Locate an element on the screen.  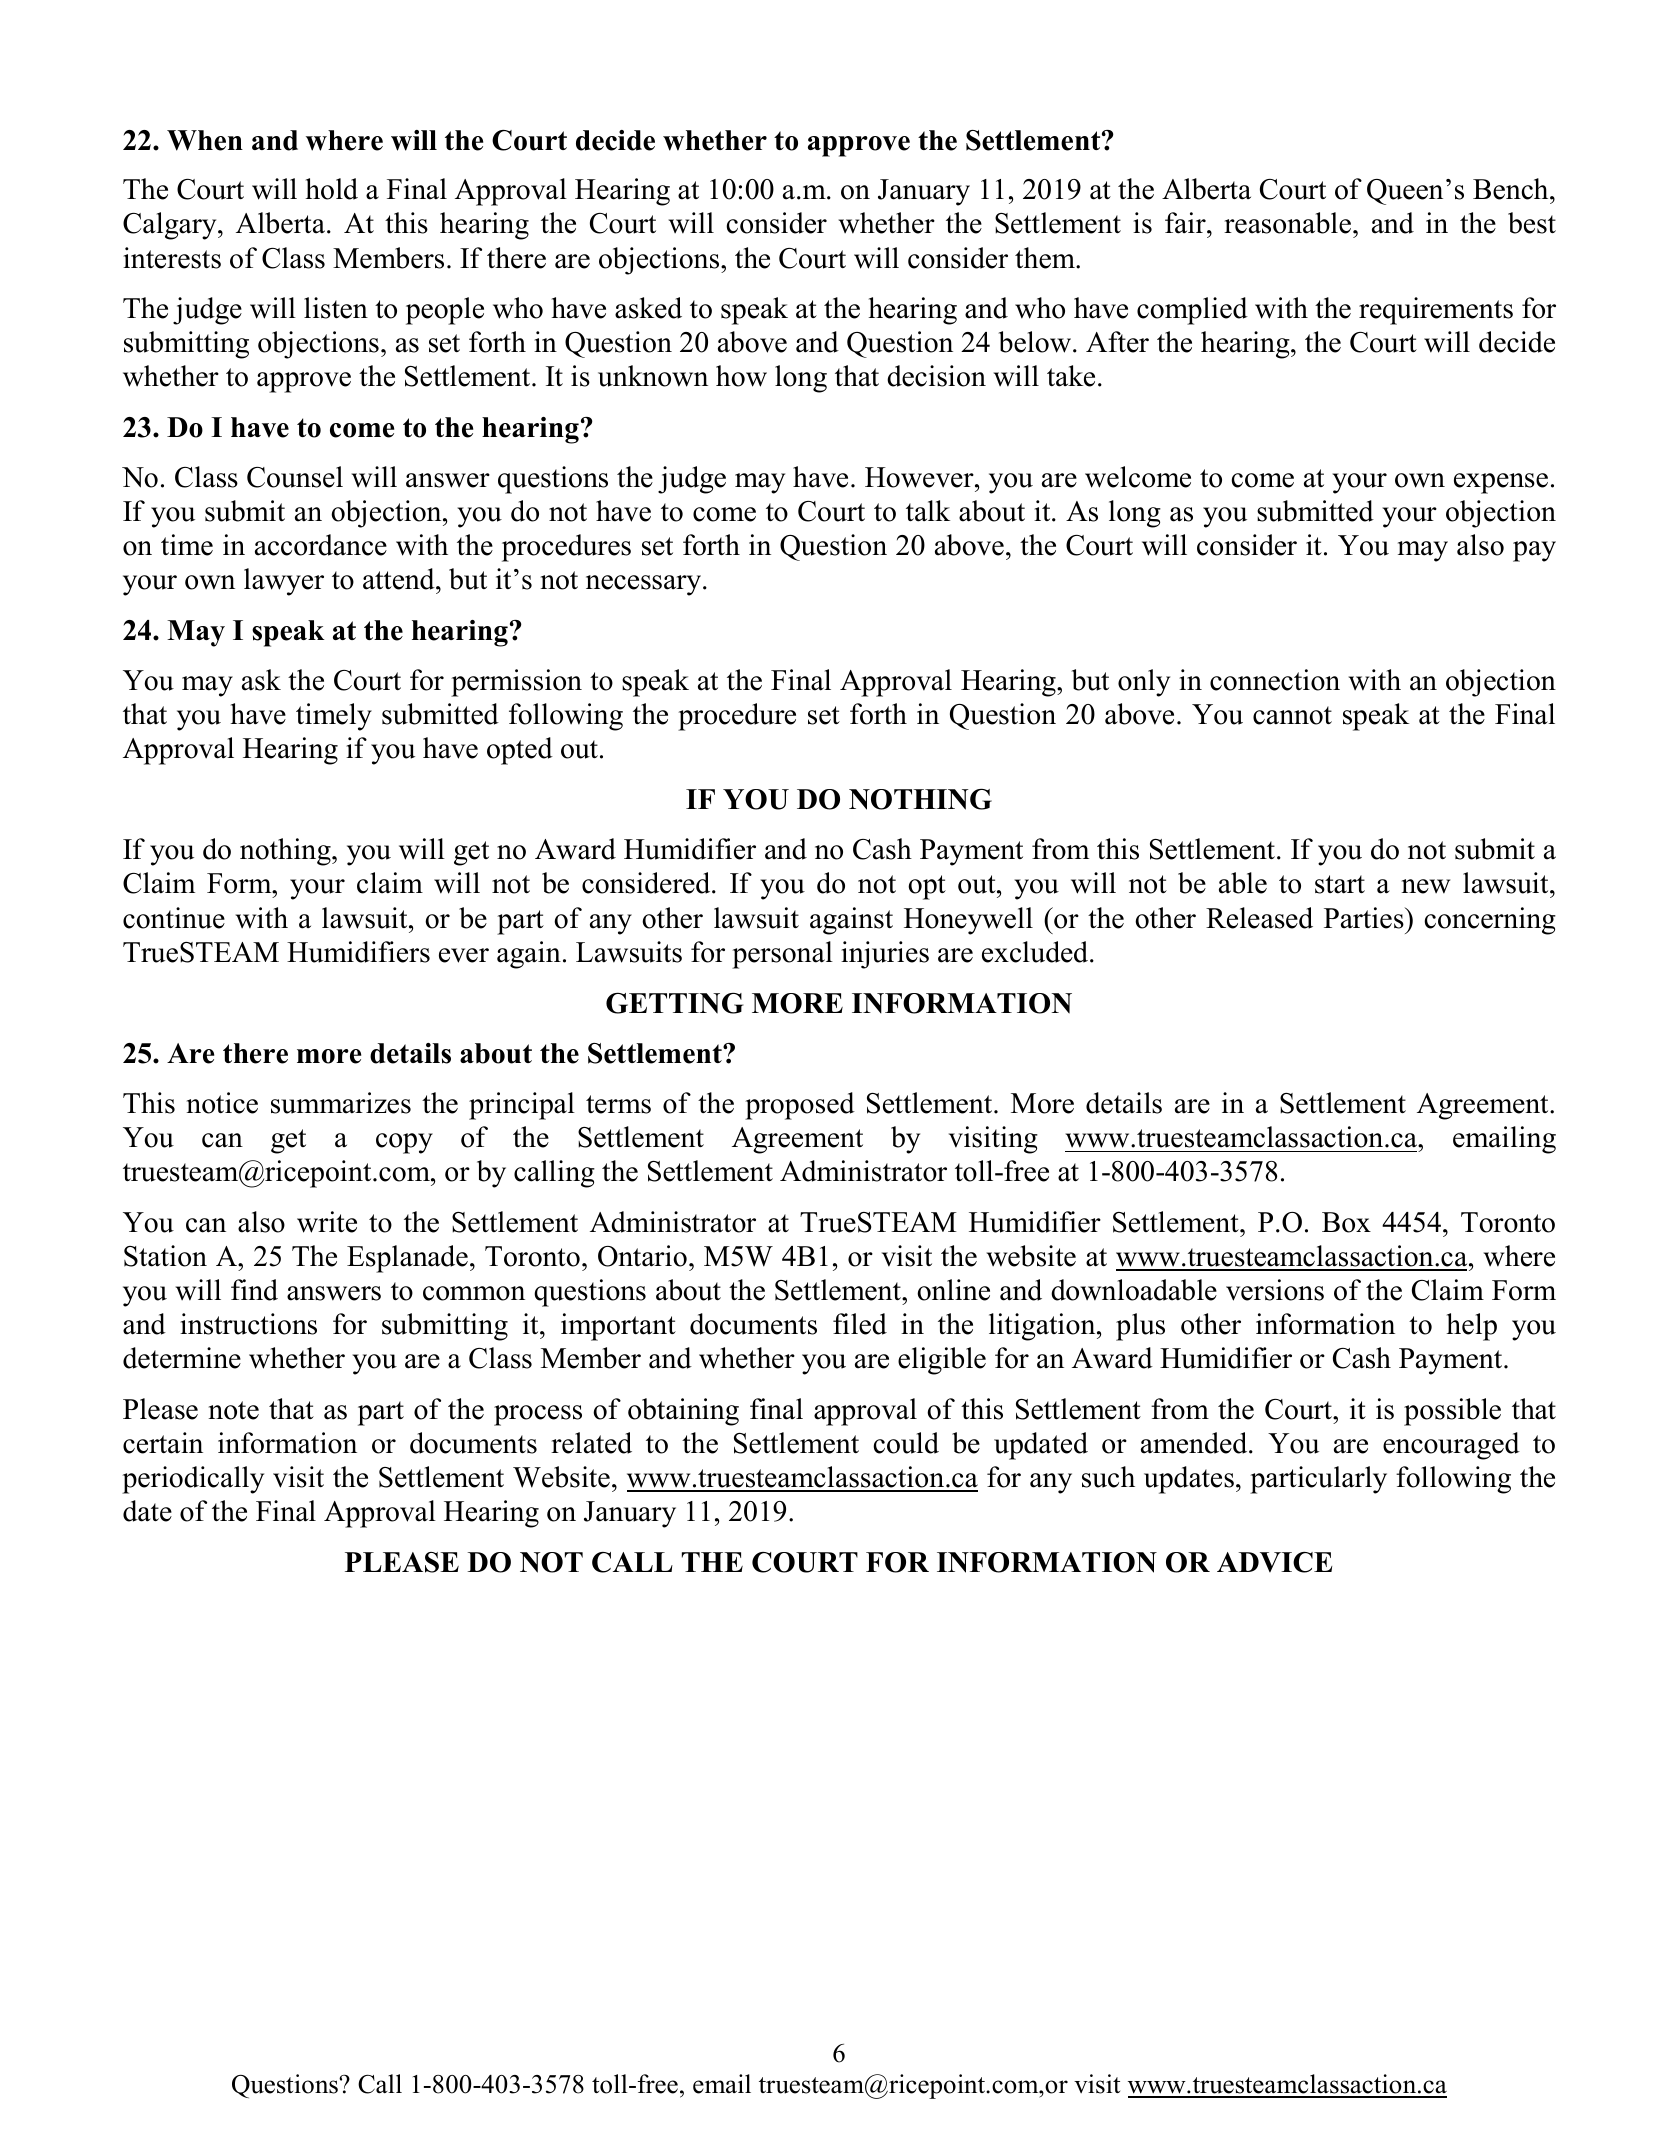
lawyer is located at coordinates (284, 582).
